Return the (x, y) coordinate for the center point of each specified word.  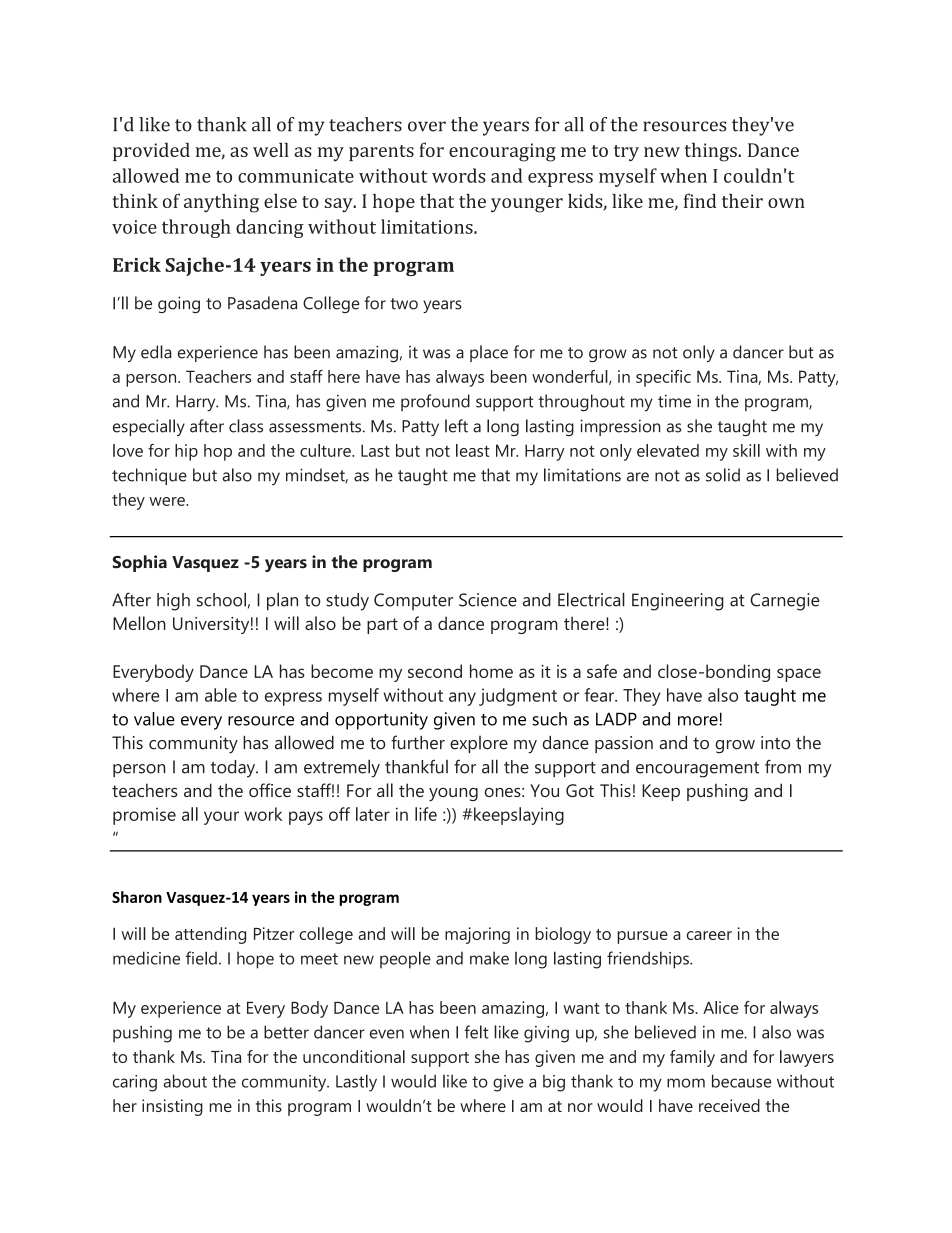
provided (151, 151)
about (185, 1081)
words (459, 175)
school (221, 599)
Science (488, 600)
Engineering (678, 602)
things (711, 152)
